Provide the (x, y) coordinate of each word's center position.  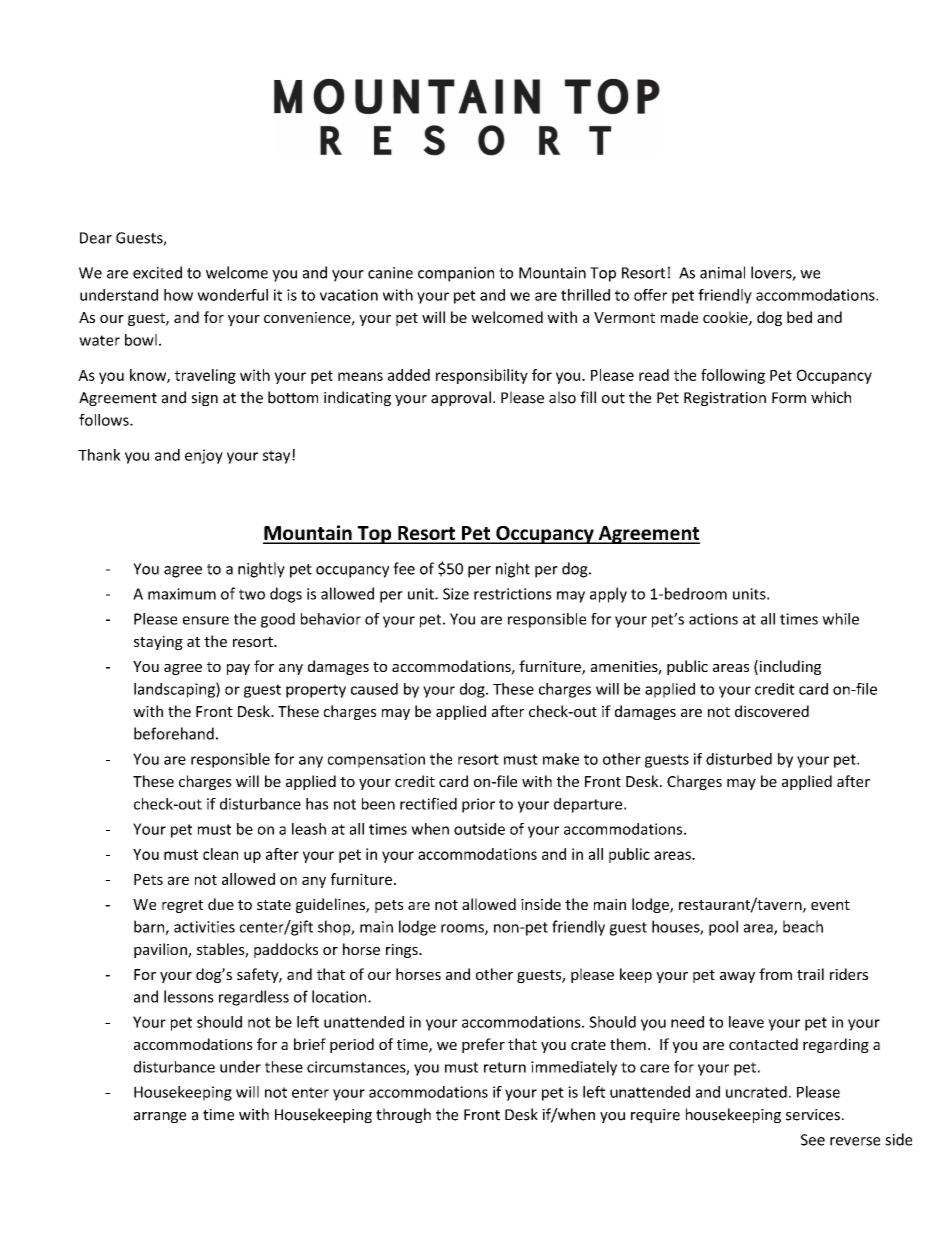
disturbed (739, 759)
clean (220, 854)
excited (157, 272)
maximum (182, 594)
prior (478, 805)
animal (722, 272)
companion (456, 274)
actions (713, 619)
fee (404, 568)
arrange (160, 1117)
